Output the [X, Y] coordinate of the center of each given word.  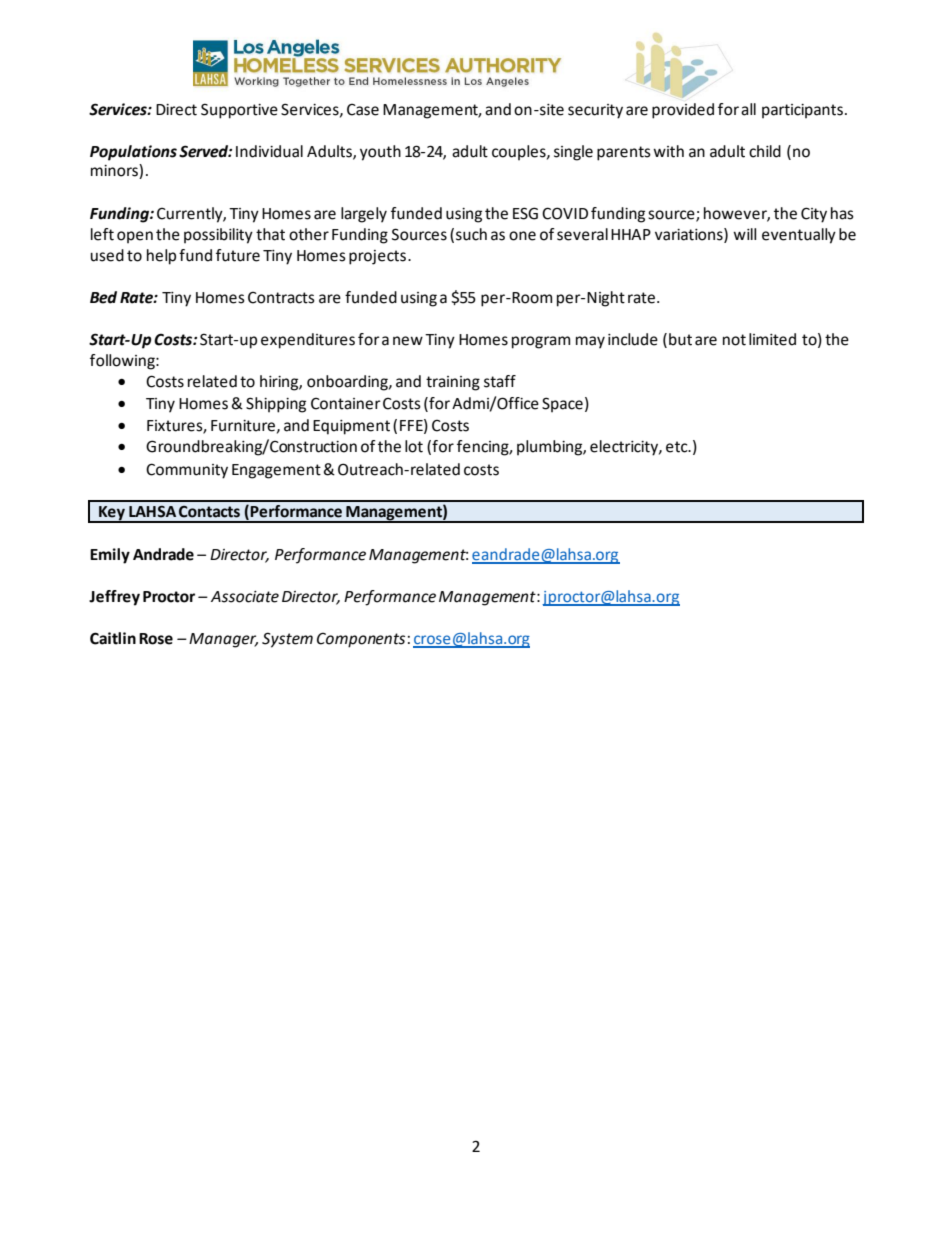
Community [187, 471]
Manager [223, 640]
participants [802, 111]
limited [772, 339]
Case [363, 110]
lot [414, 446]
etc [678, 447]
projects [377, 257]
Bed [103, 297]
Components [361, 640]
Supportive [239, 111]
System [287, 640]
